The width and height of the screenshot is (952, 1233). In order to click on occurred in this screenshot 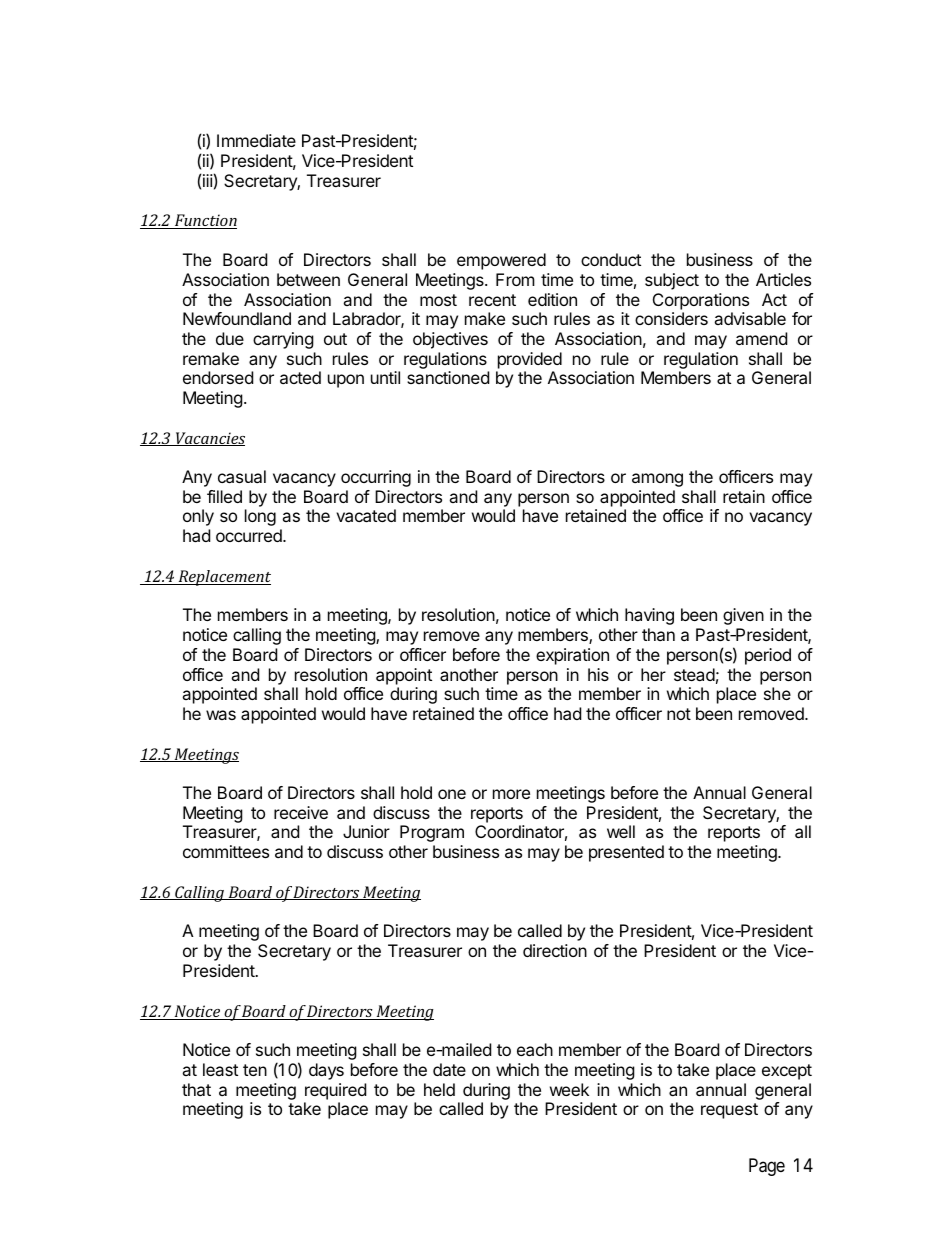, I will do `click(250, 535)`.
